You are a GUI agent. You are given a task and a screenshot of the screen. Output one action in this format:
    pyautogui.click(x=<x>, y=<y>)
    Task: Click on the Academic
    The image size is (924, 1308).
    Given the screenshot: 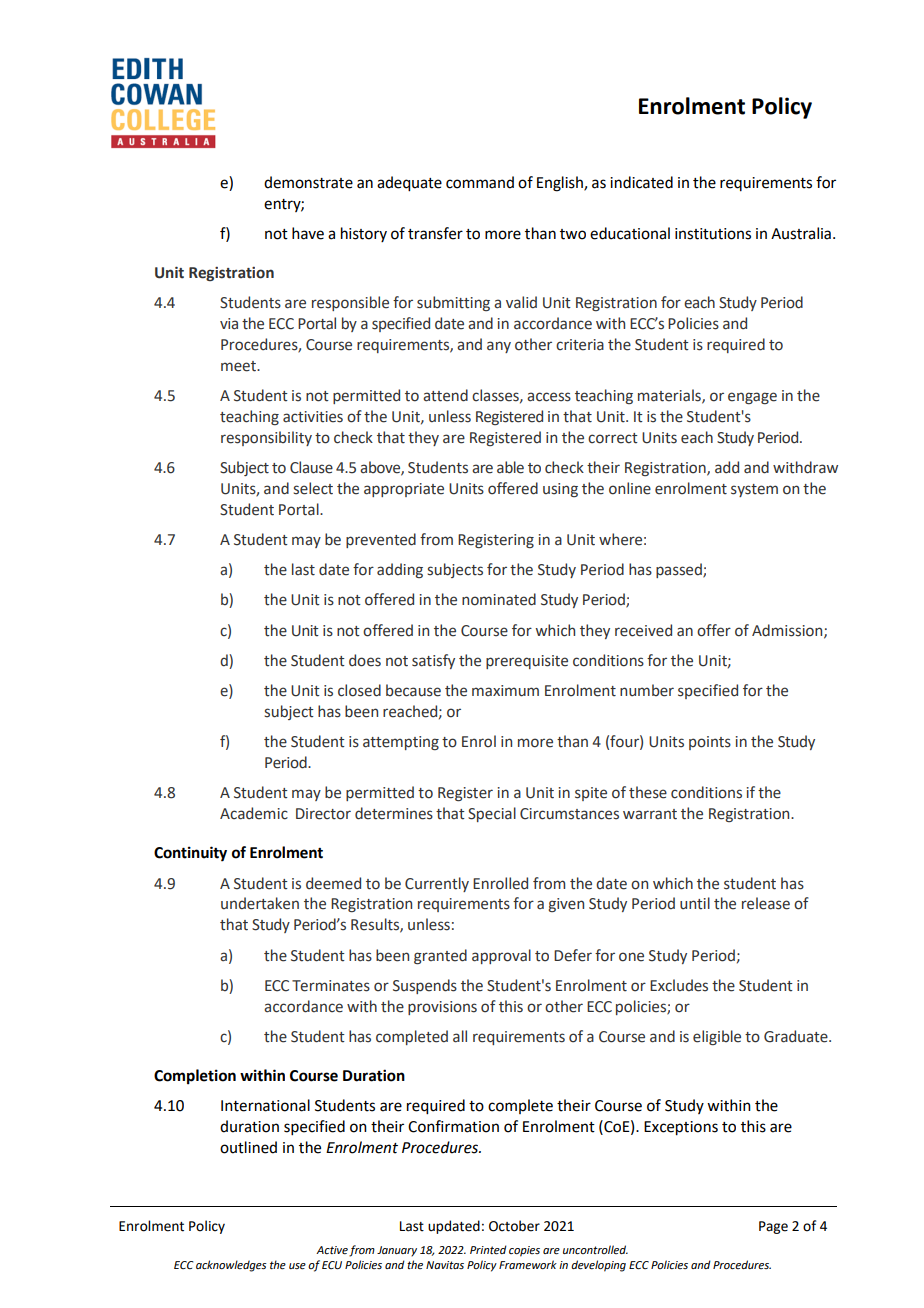 What is the action you would take?
    pyautogui.click(x=254, y=813)
